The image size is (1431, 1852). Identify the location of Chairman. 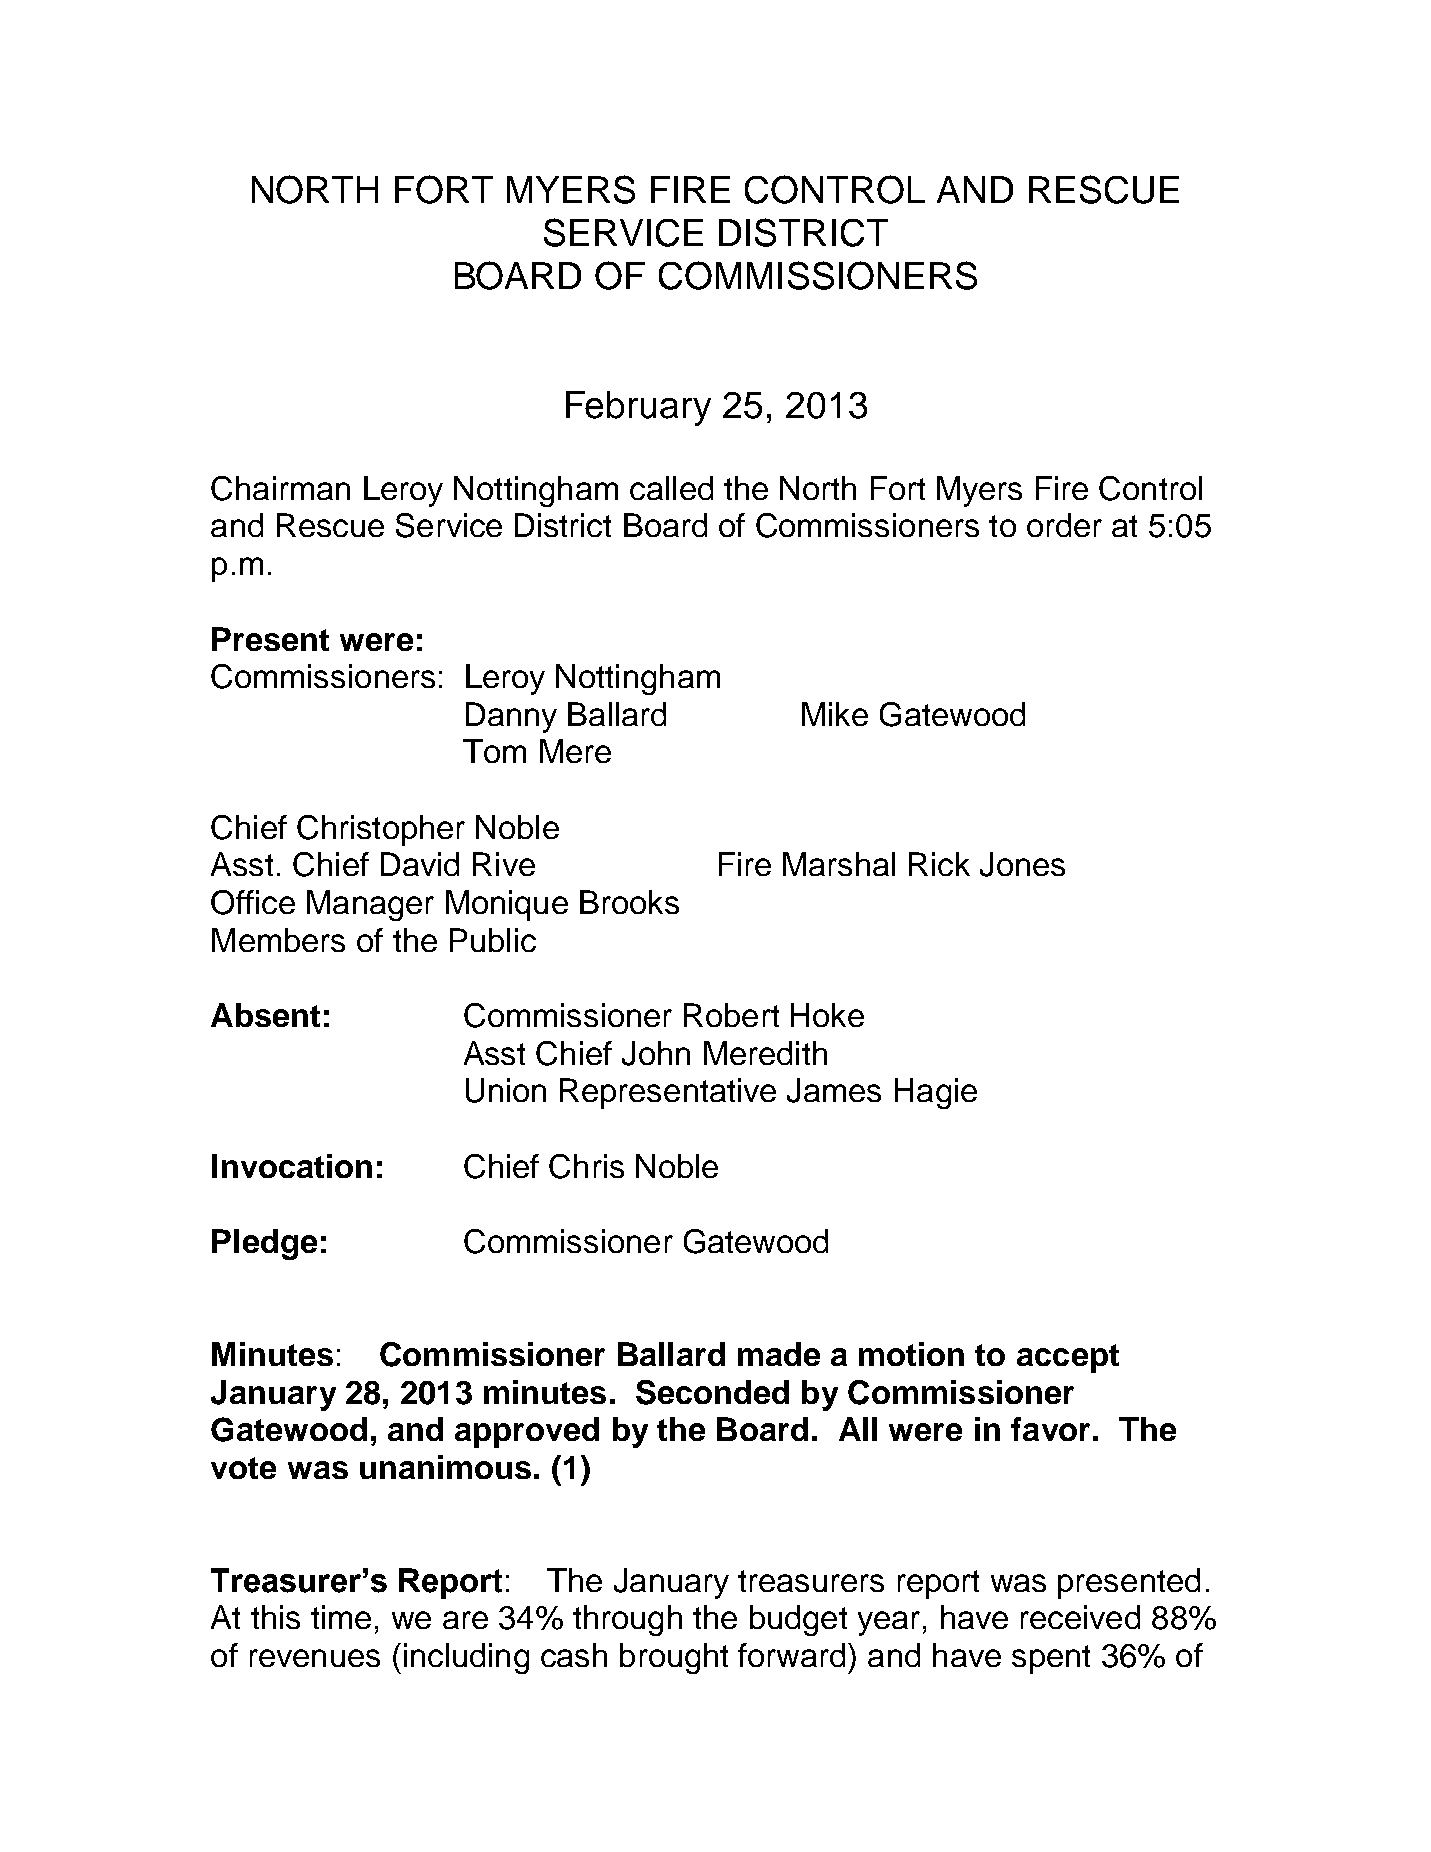
(280, 488).
